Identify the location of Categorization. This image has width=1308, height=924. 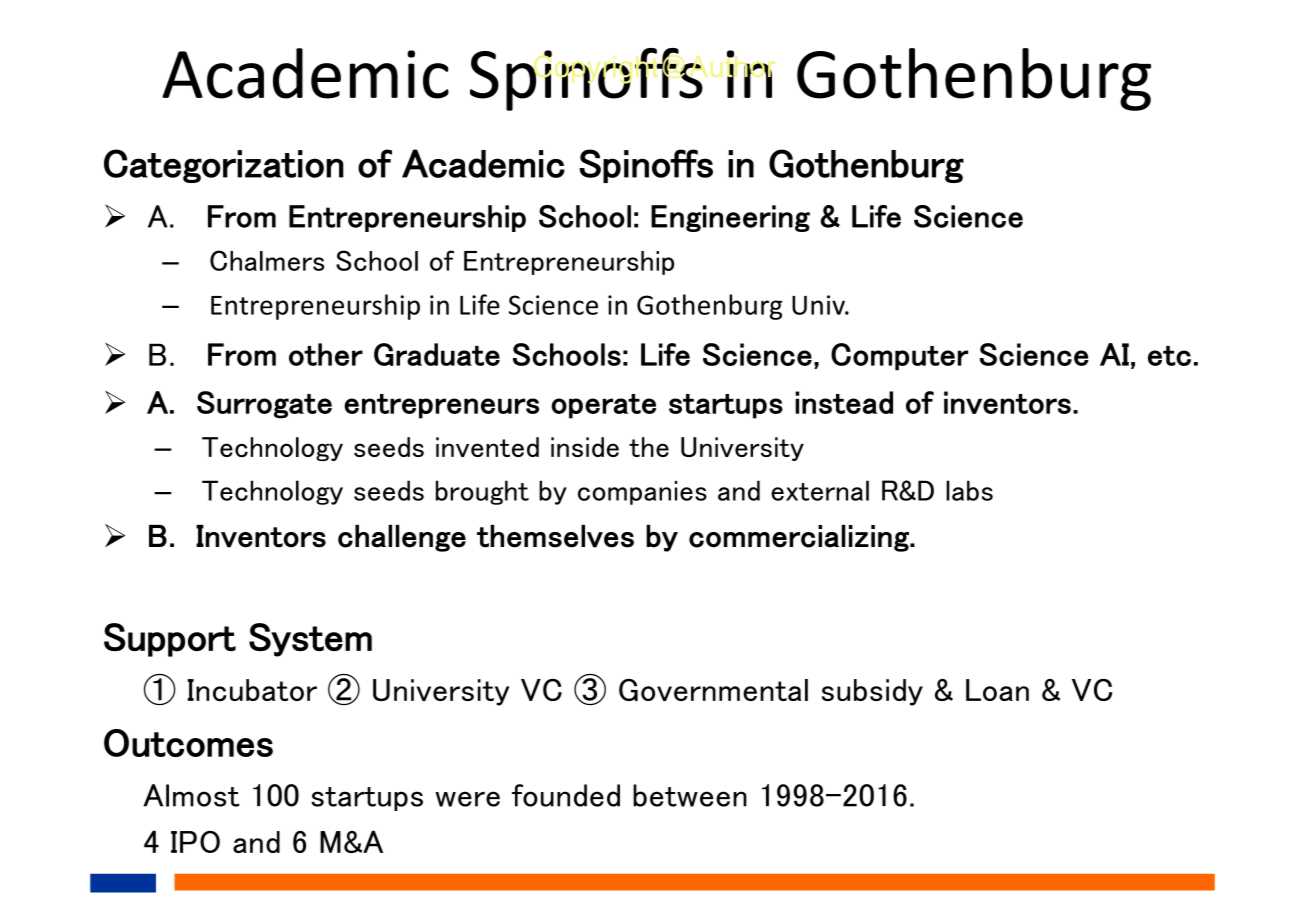
(224, 166).
